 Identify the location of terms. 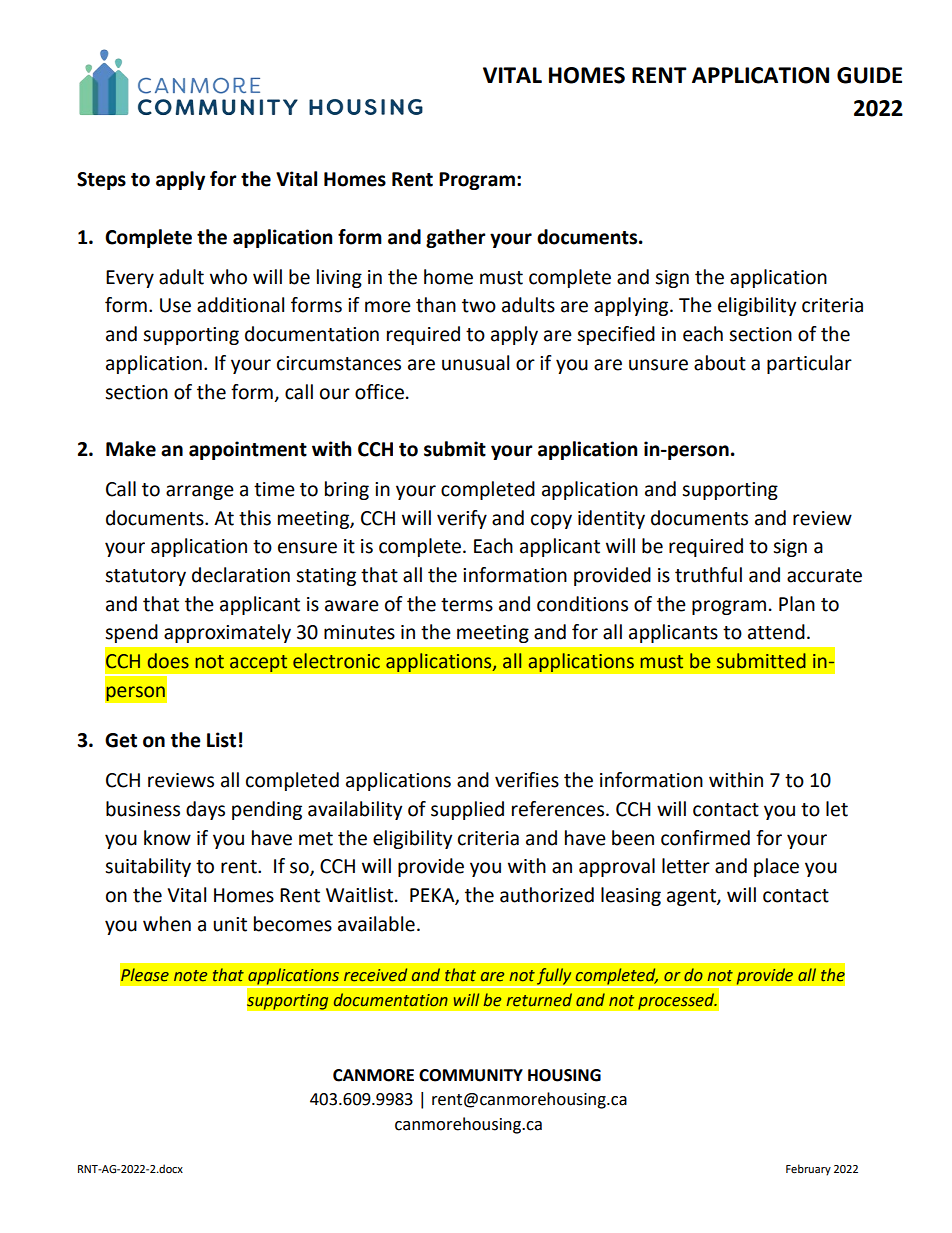
(467, 605).
